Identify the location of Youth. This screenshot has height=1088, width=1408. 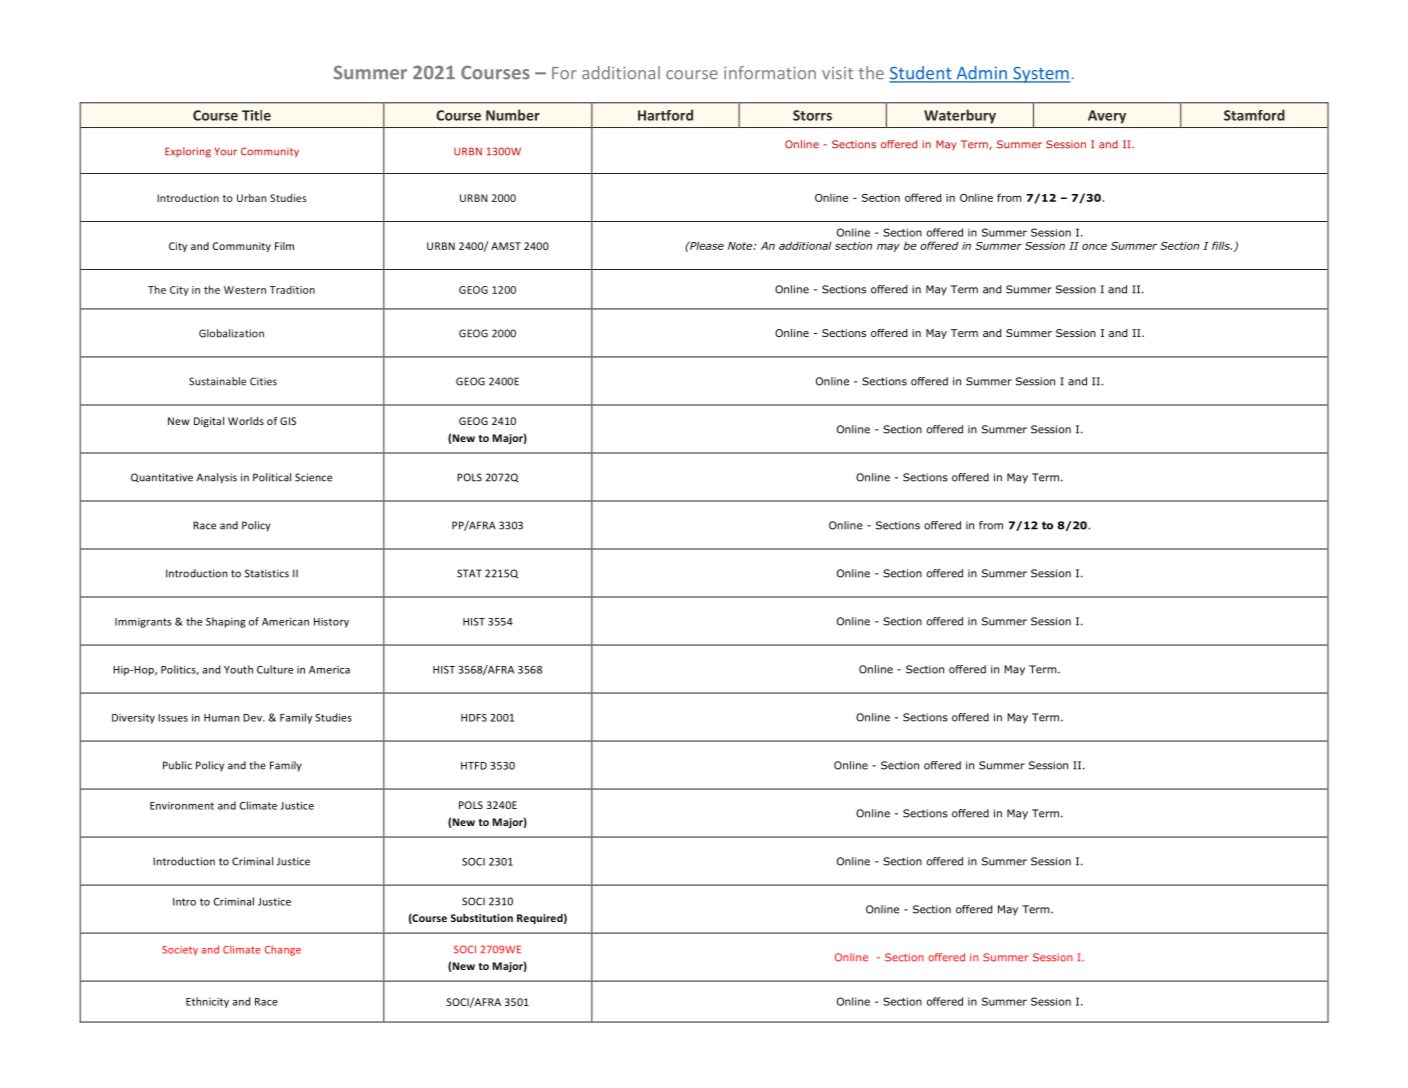
(238, 669).
